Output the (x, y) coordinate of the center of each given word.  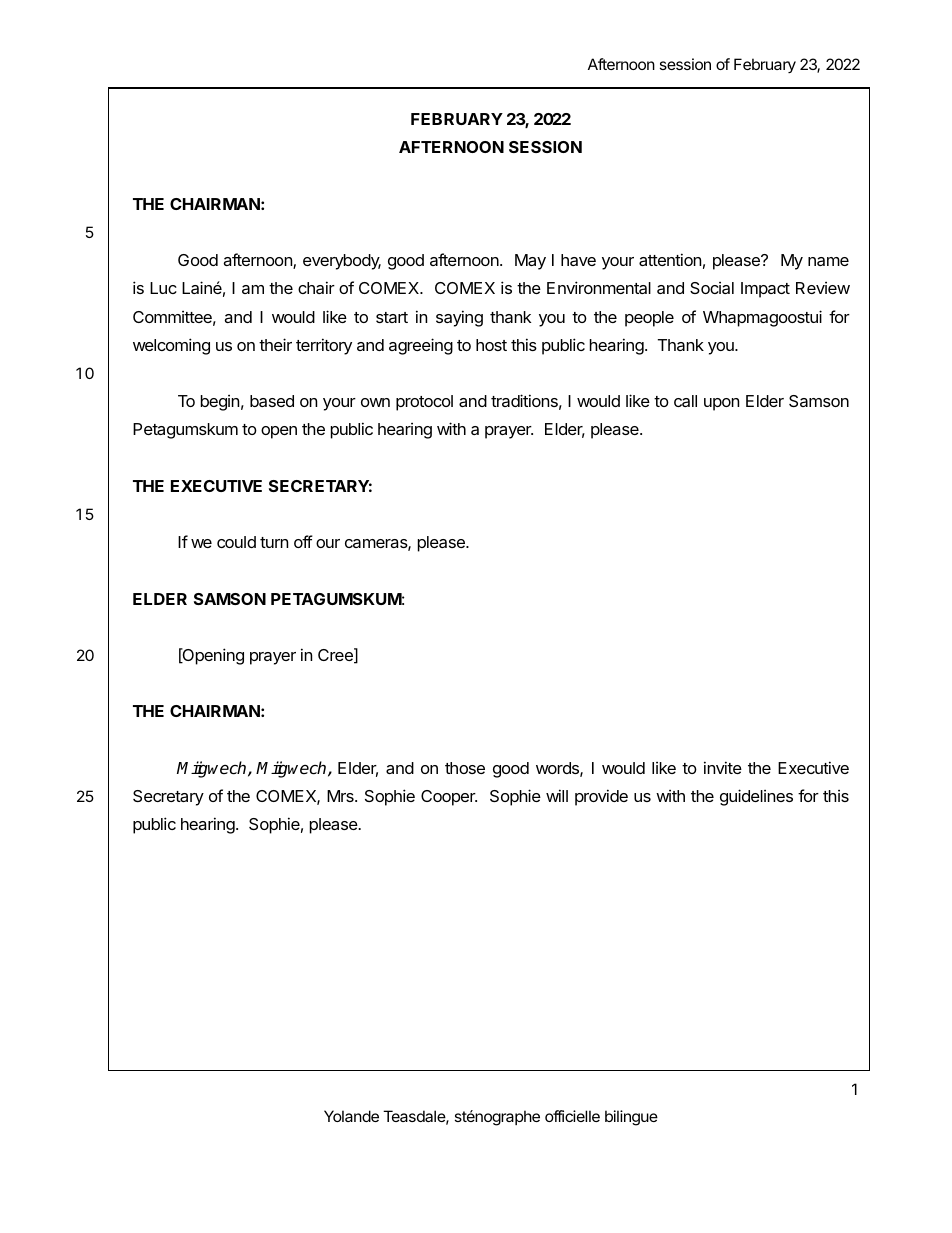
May (530, 262)
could (236, 542)
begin (220, 403)
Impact (765, 290)
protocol (424, 403)
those (465, 768)
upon (721, 404)
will (557, 795)
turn (274, 542)
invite (723, 767)
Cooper (449, 798)
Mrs (341, 796)
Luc (163, 288)
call (685, 401)
